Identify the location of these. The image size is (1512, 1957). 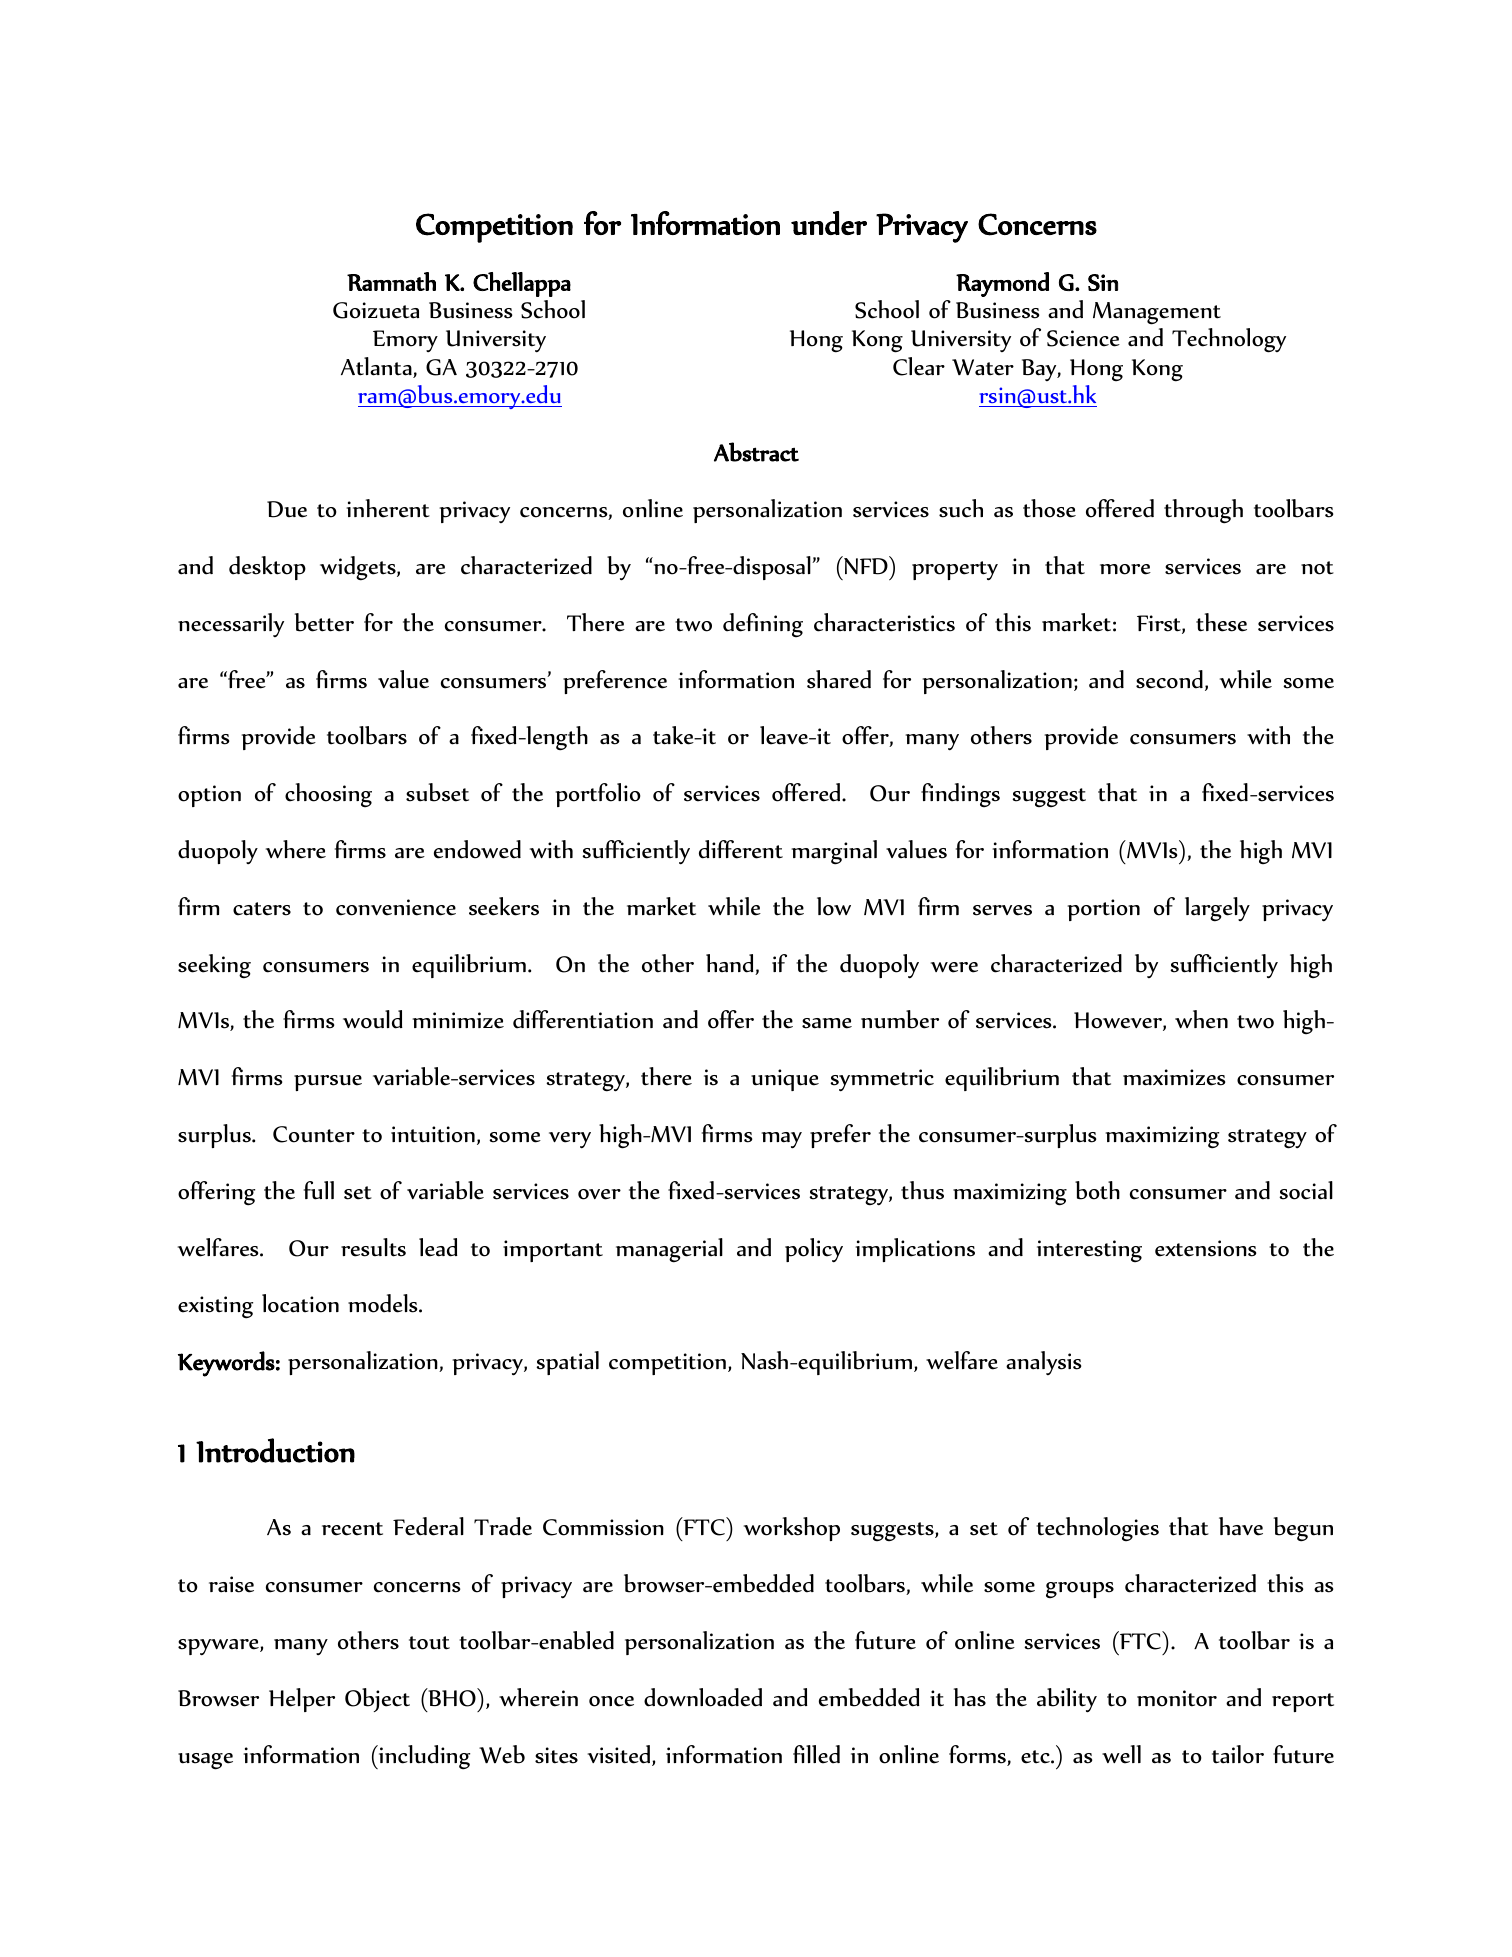
(1221, 622).
